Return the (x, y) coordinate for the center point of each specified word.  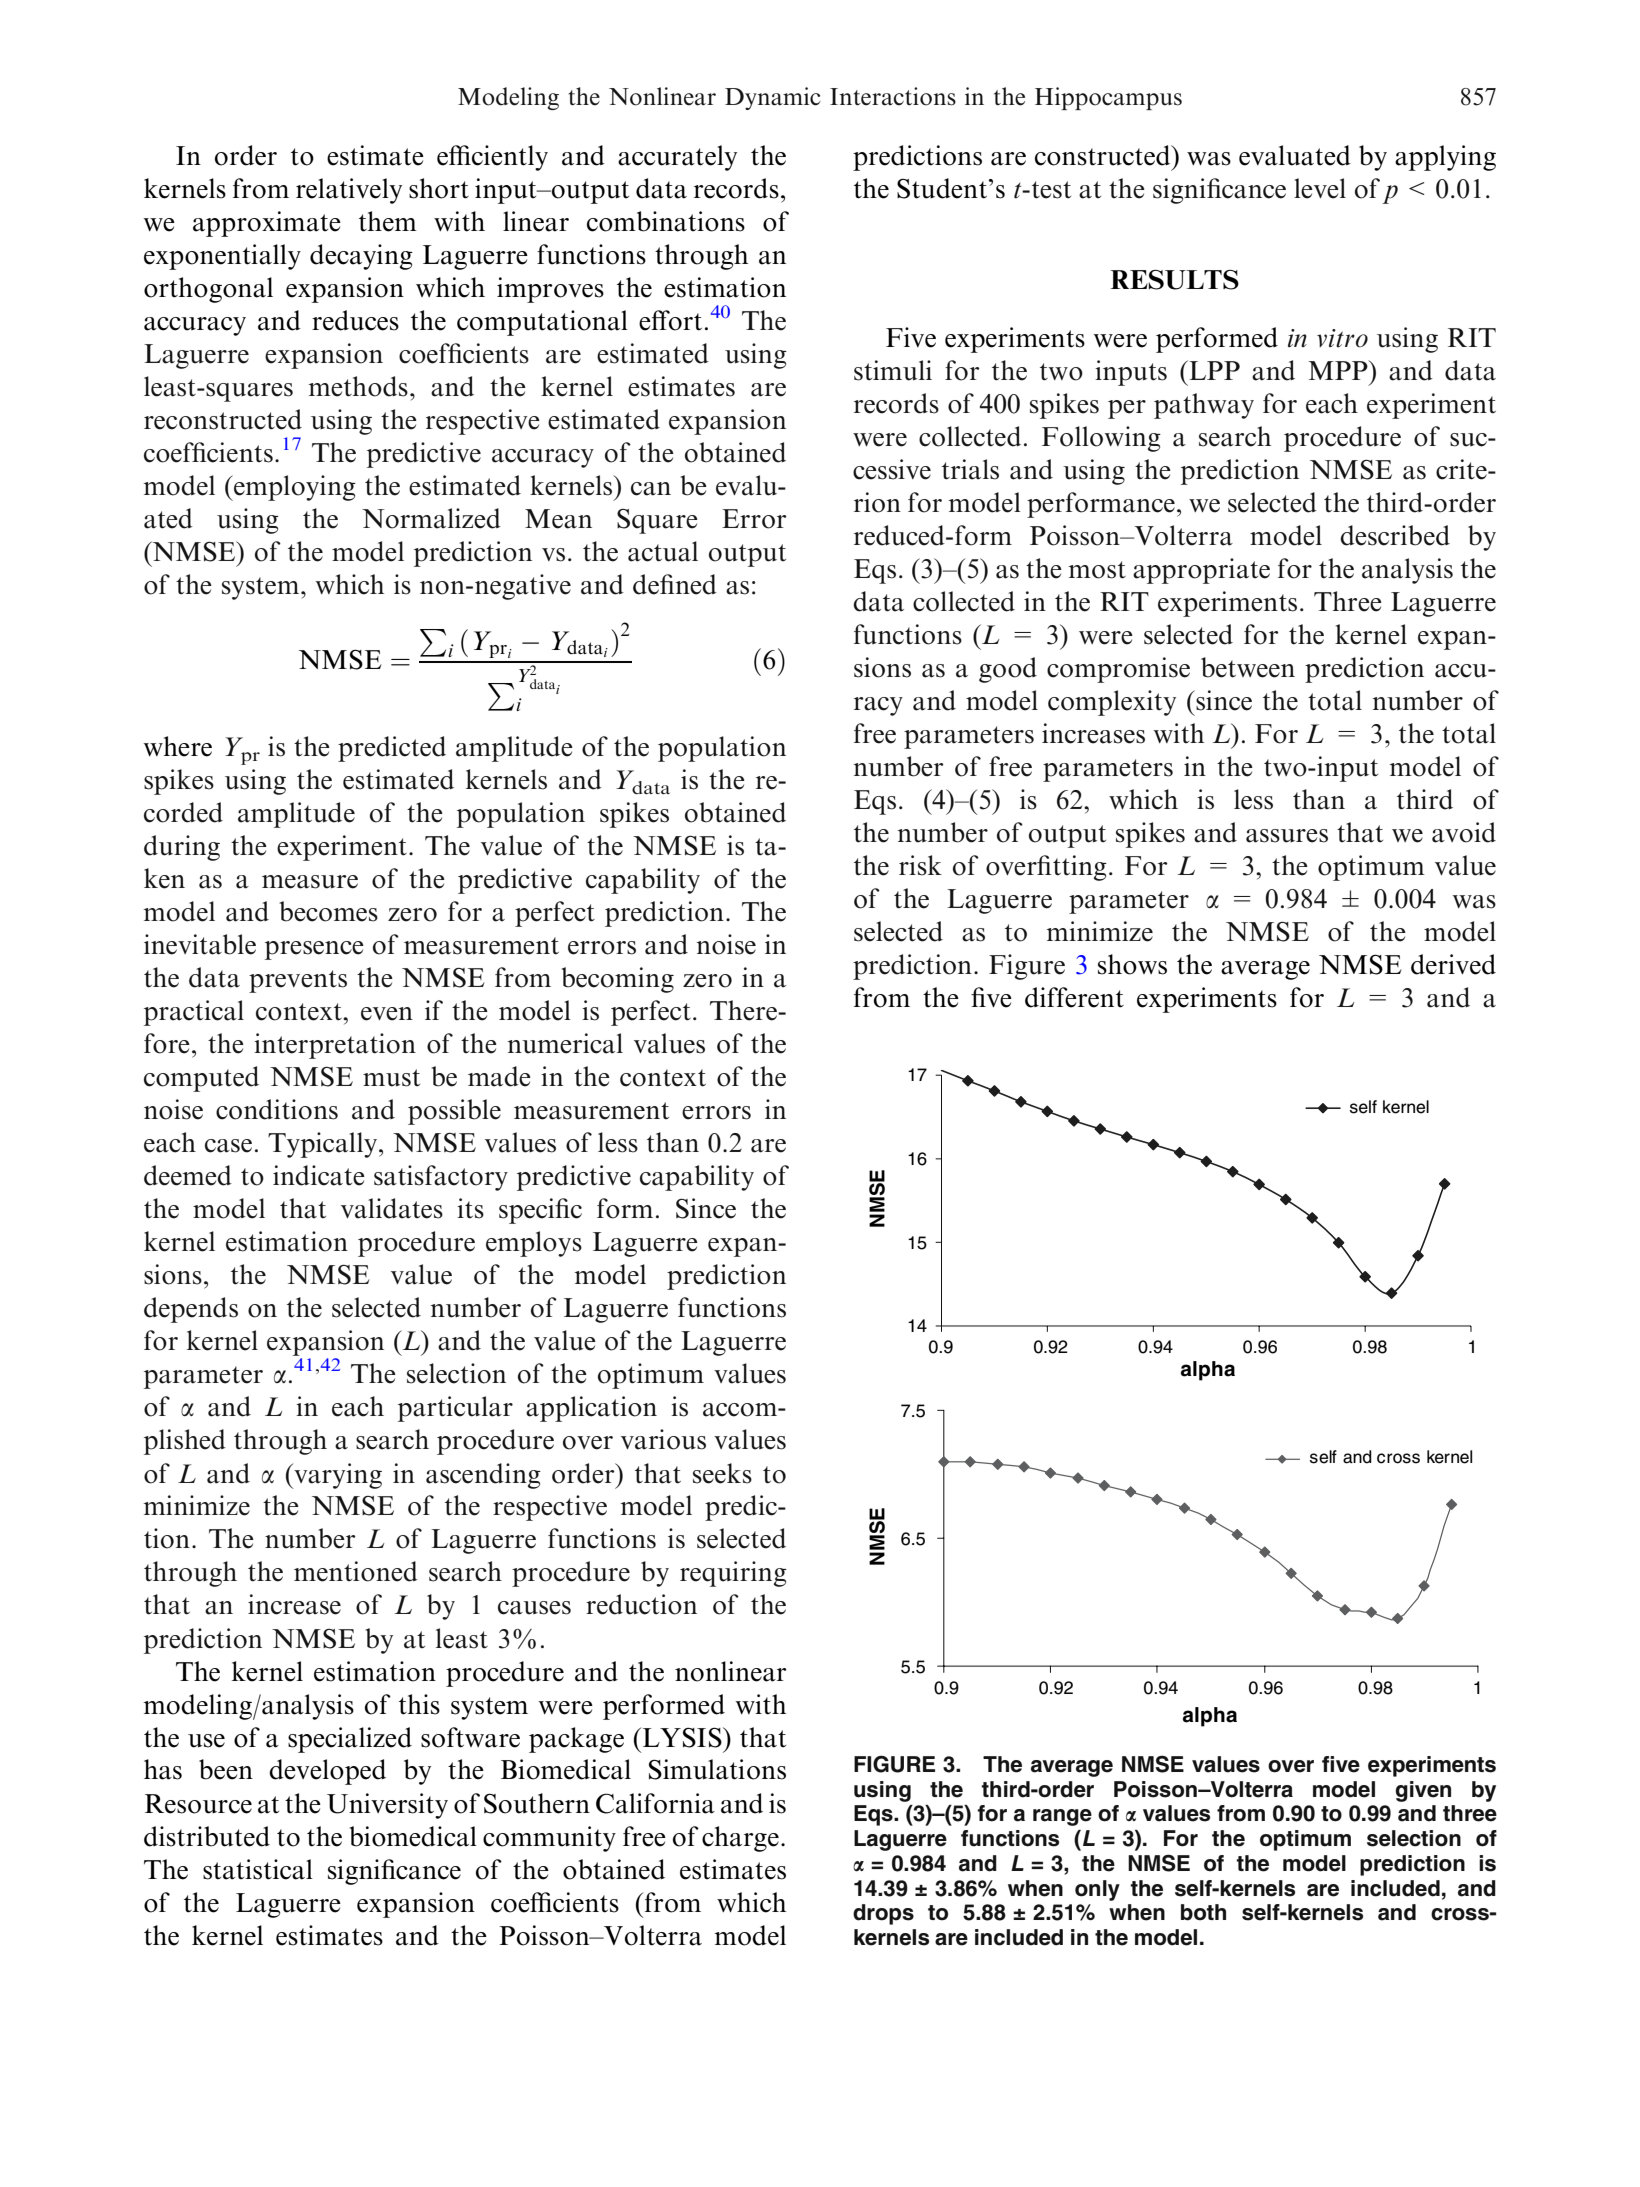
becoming (617, 980)
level (1320, 188)
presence (314, 950)
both (1203, 1912)
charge (740, 1839)
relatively (349, 191)
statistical (258, 1869)
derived (1453, 964)
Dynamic (773, 98)
